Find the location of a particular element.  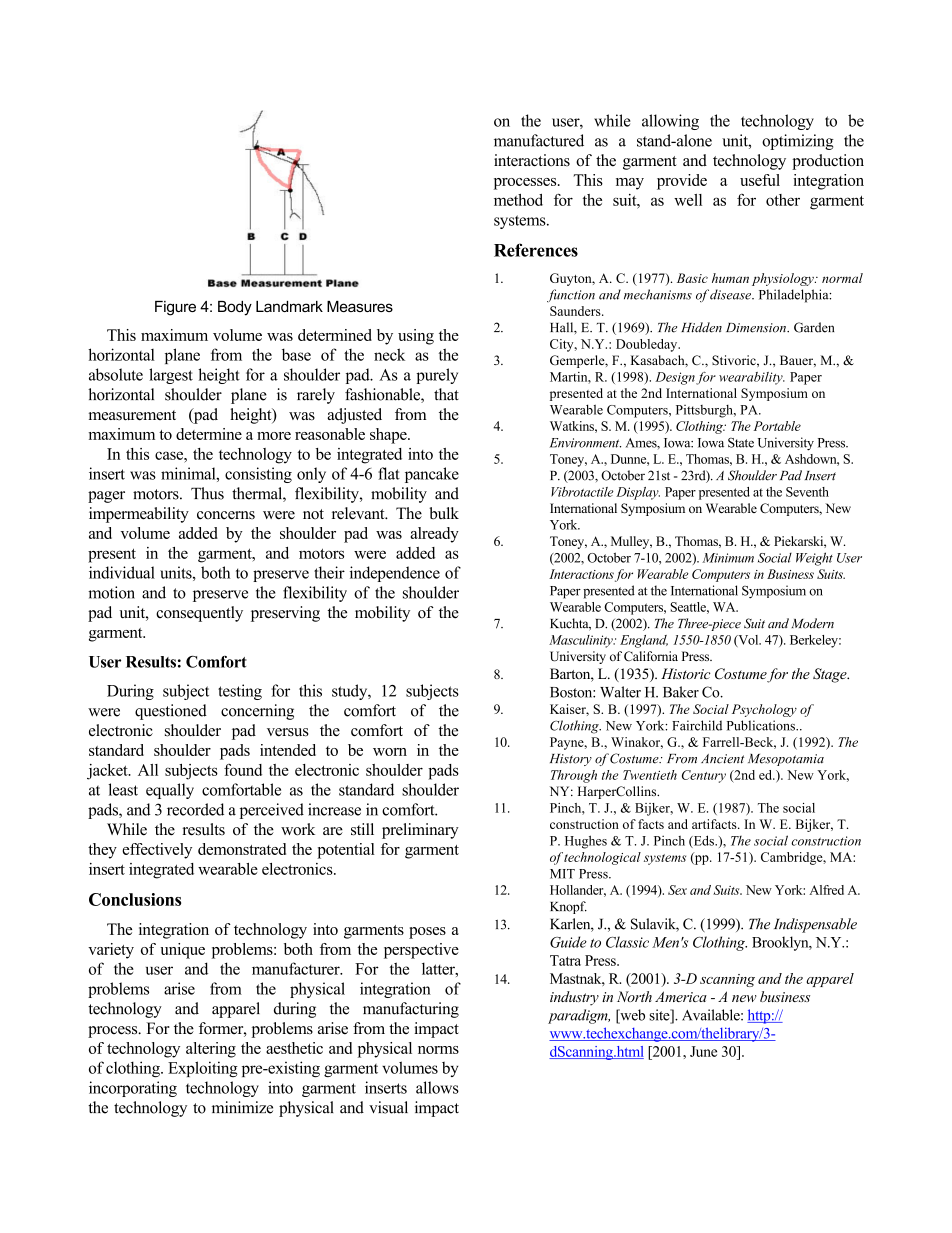

that is located at coordinates (446, 394).
